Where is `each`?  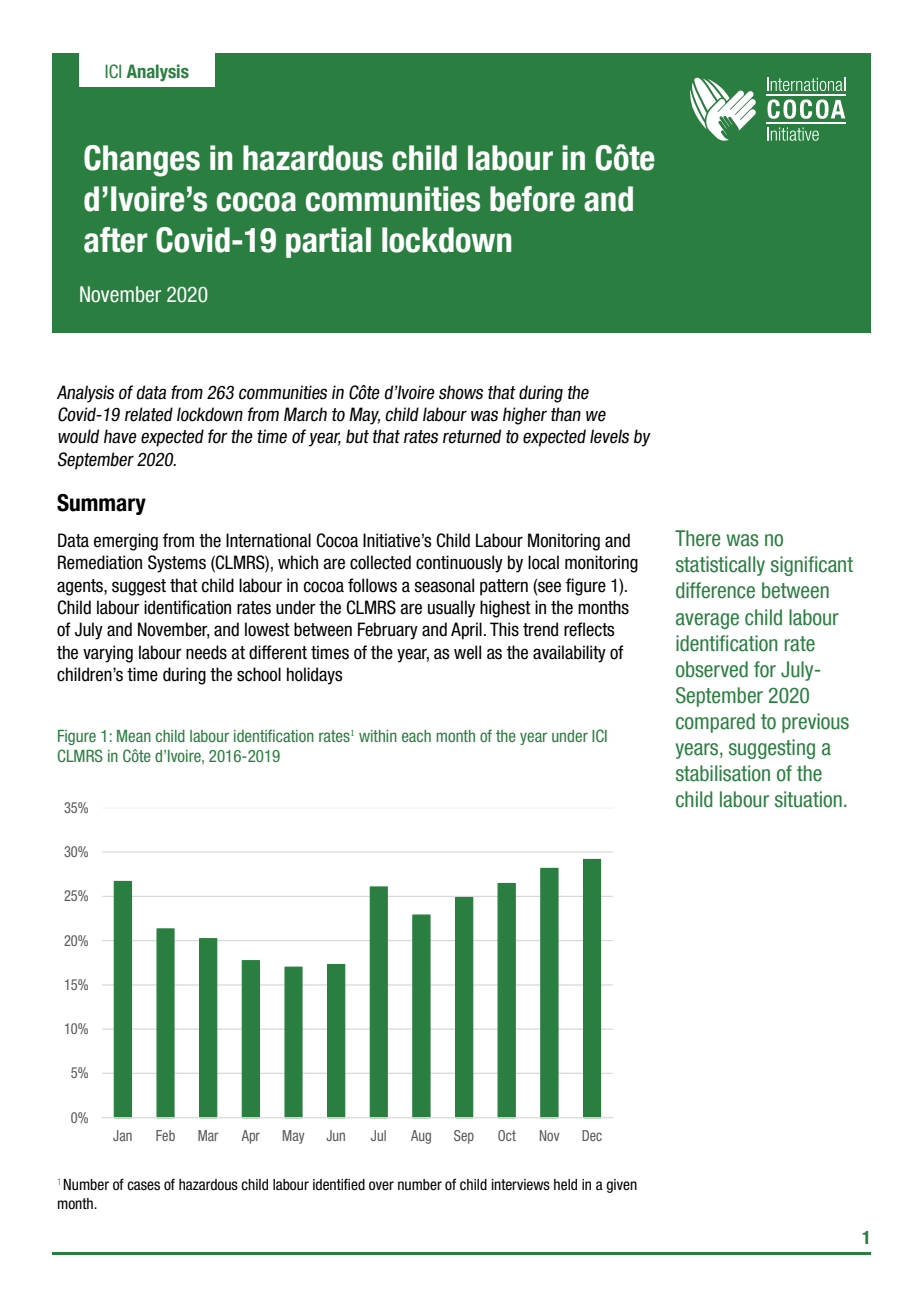 each is located at coordinates (416, 736).
